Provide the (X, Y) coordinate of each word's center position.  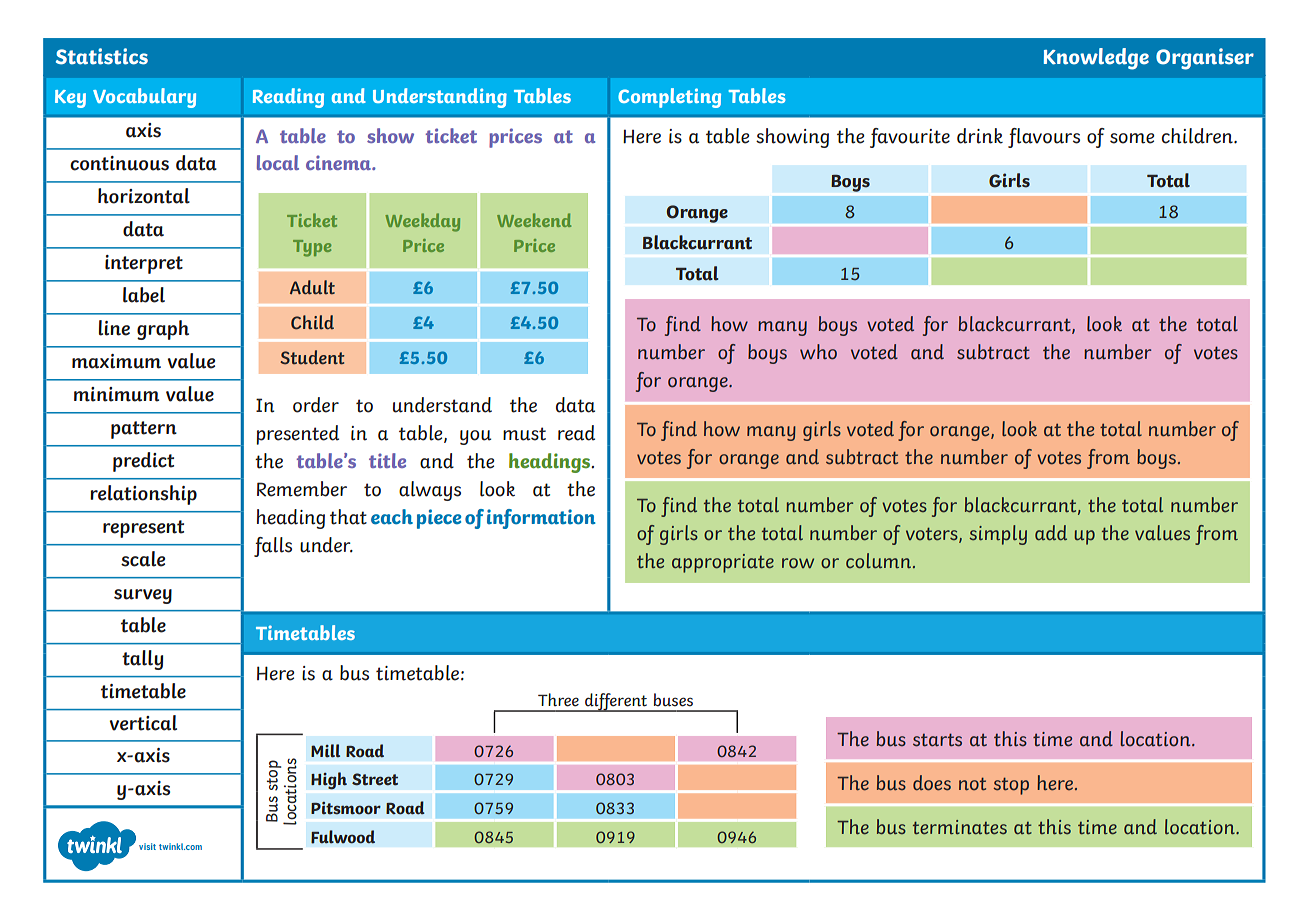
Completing (669, 98)
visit (147, 846)
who (818, 352)
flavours (1044, 138)
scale (143, 559)
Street (375, 779)
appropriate (723, 563)
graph (163, 330)
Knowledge (1096, 59)
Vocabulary (144, 98)
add (1051, 532)
